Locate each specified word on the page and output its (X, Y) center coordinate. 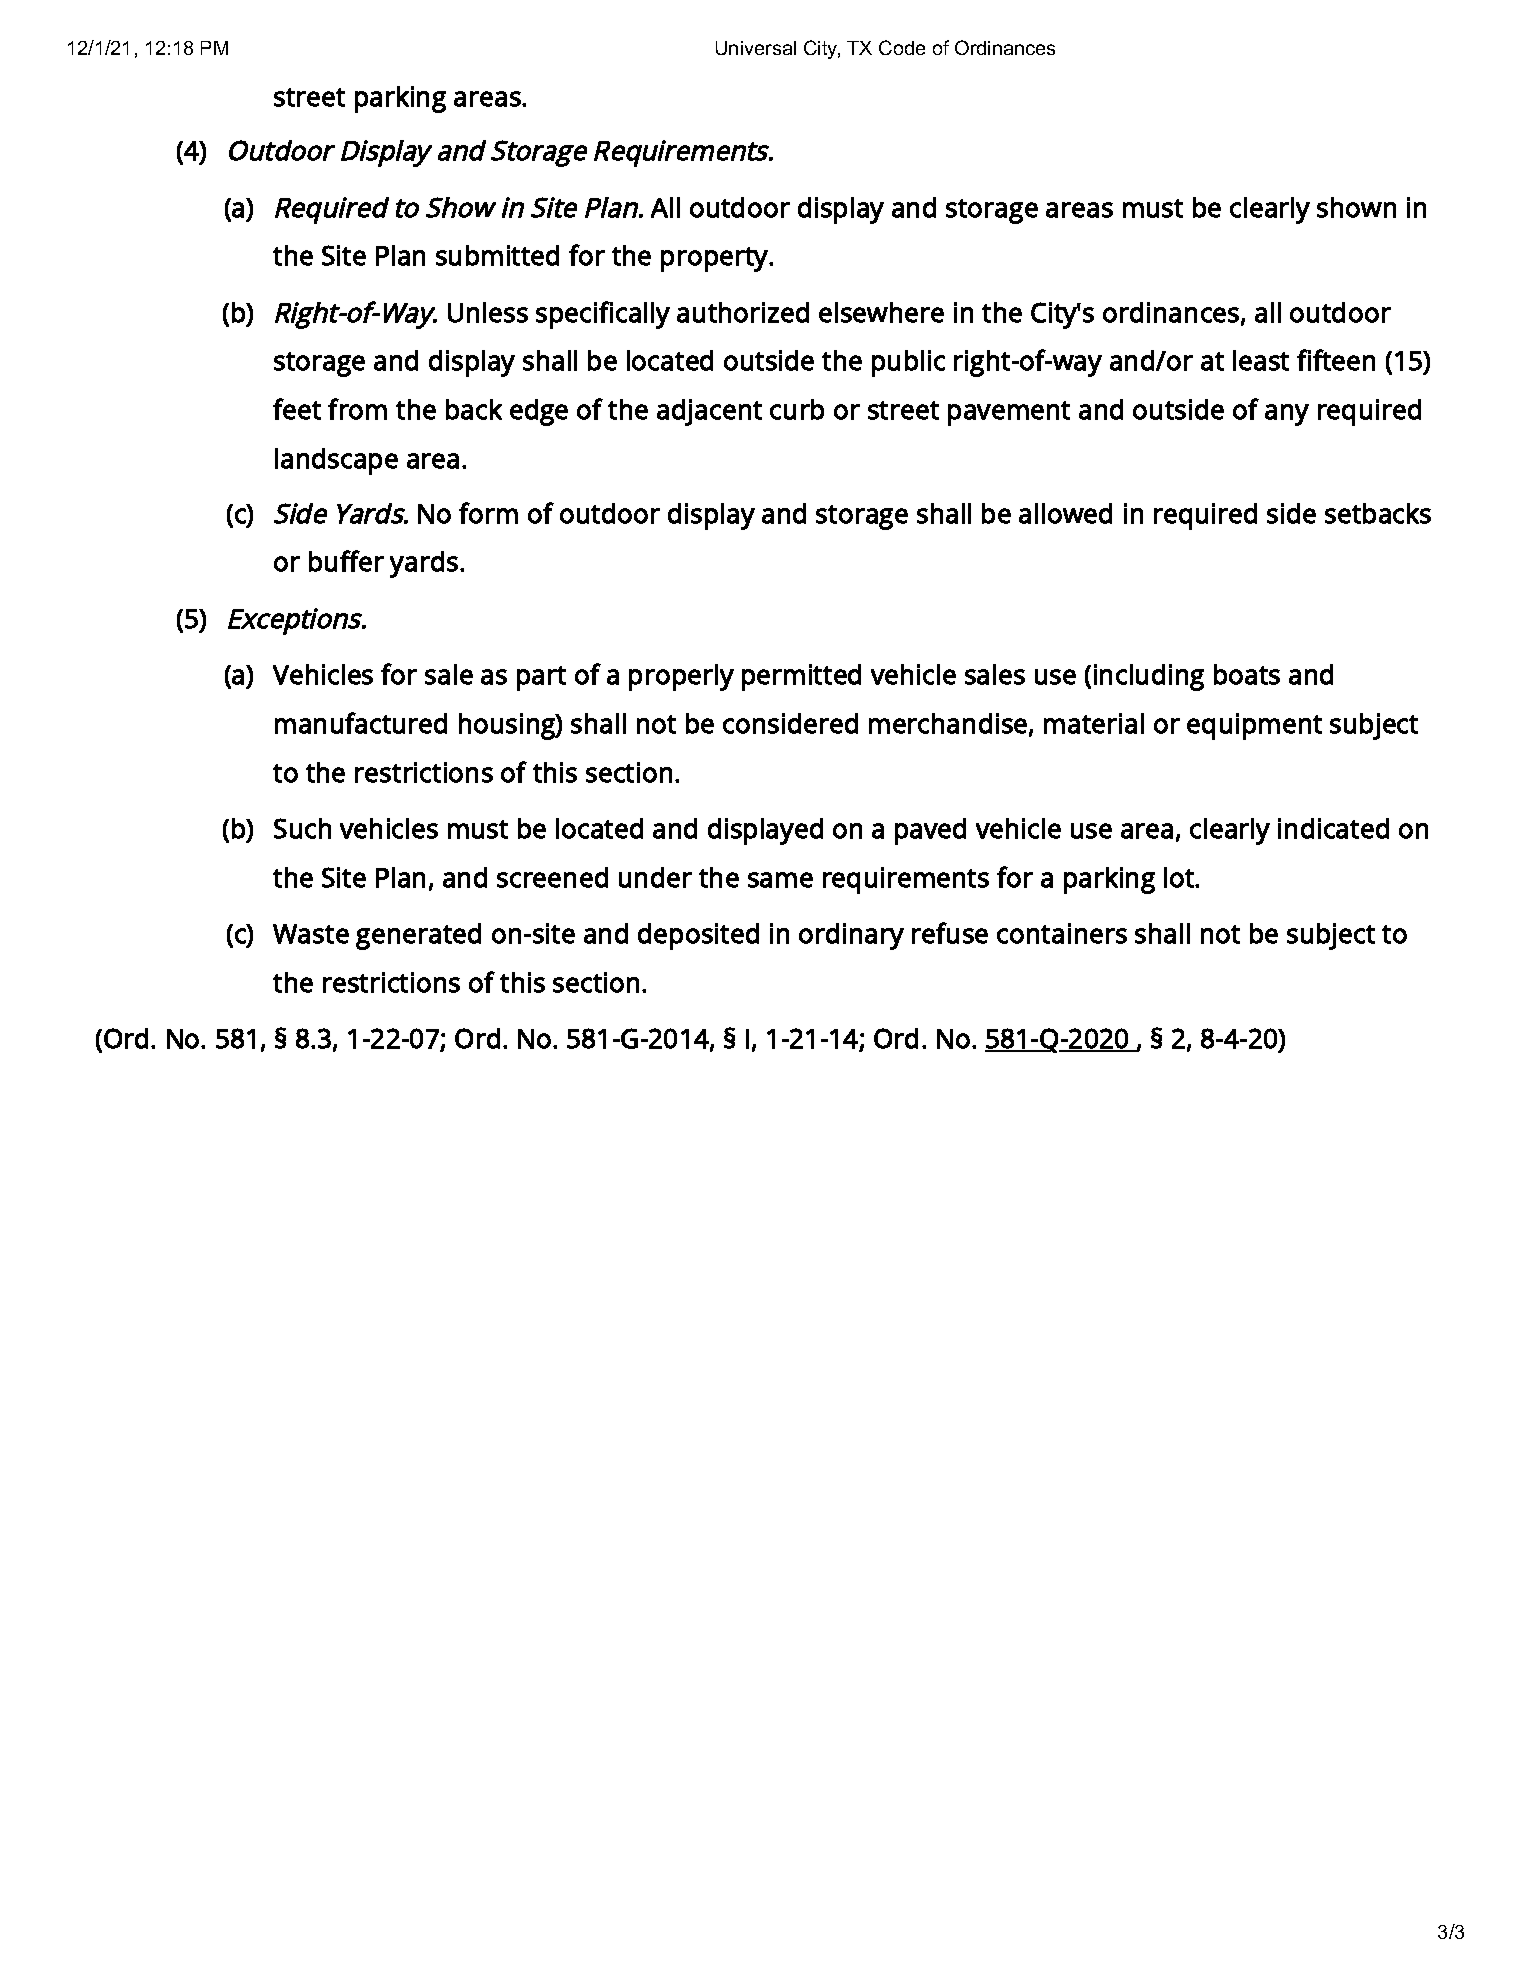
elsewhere (881, 312)
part (541, 678)
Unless (488, 312)
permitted (801, 677)
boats (1247, 674)
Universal (756, 48)
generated (418, 936)
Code (902, 47)
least (1261, 360)
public (908, 363)
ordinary (851, 936)
